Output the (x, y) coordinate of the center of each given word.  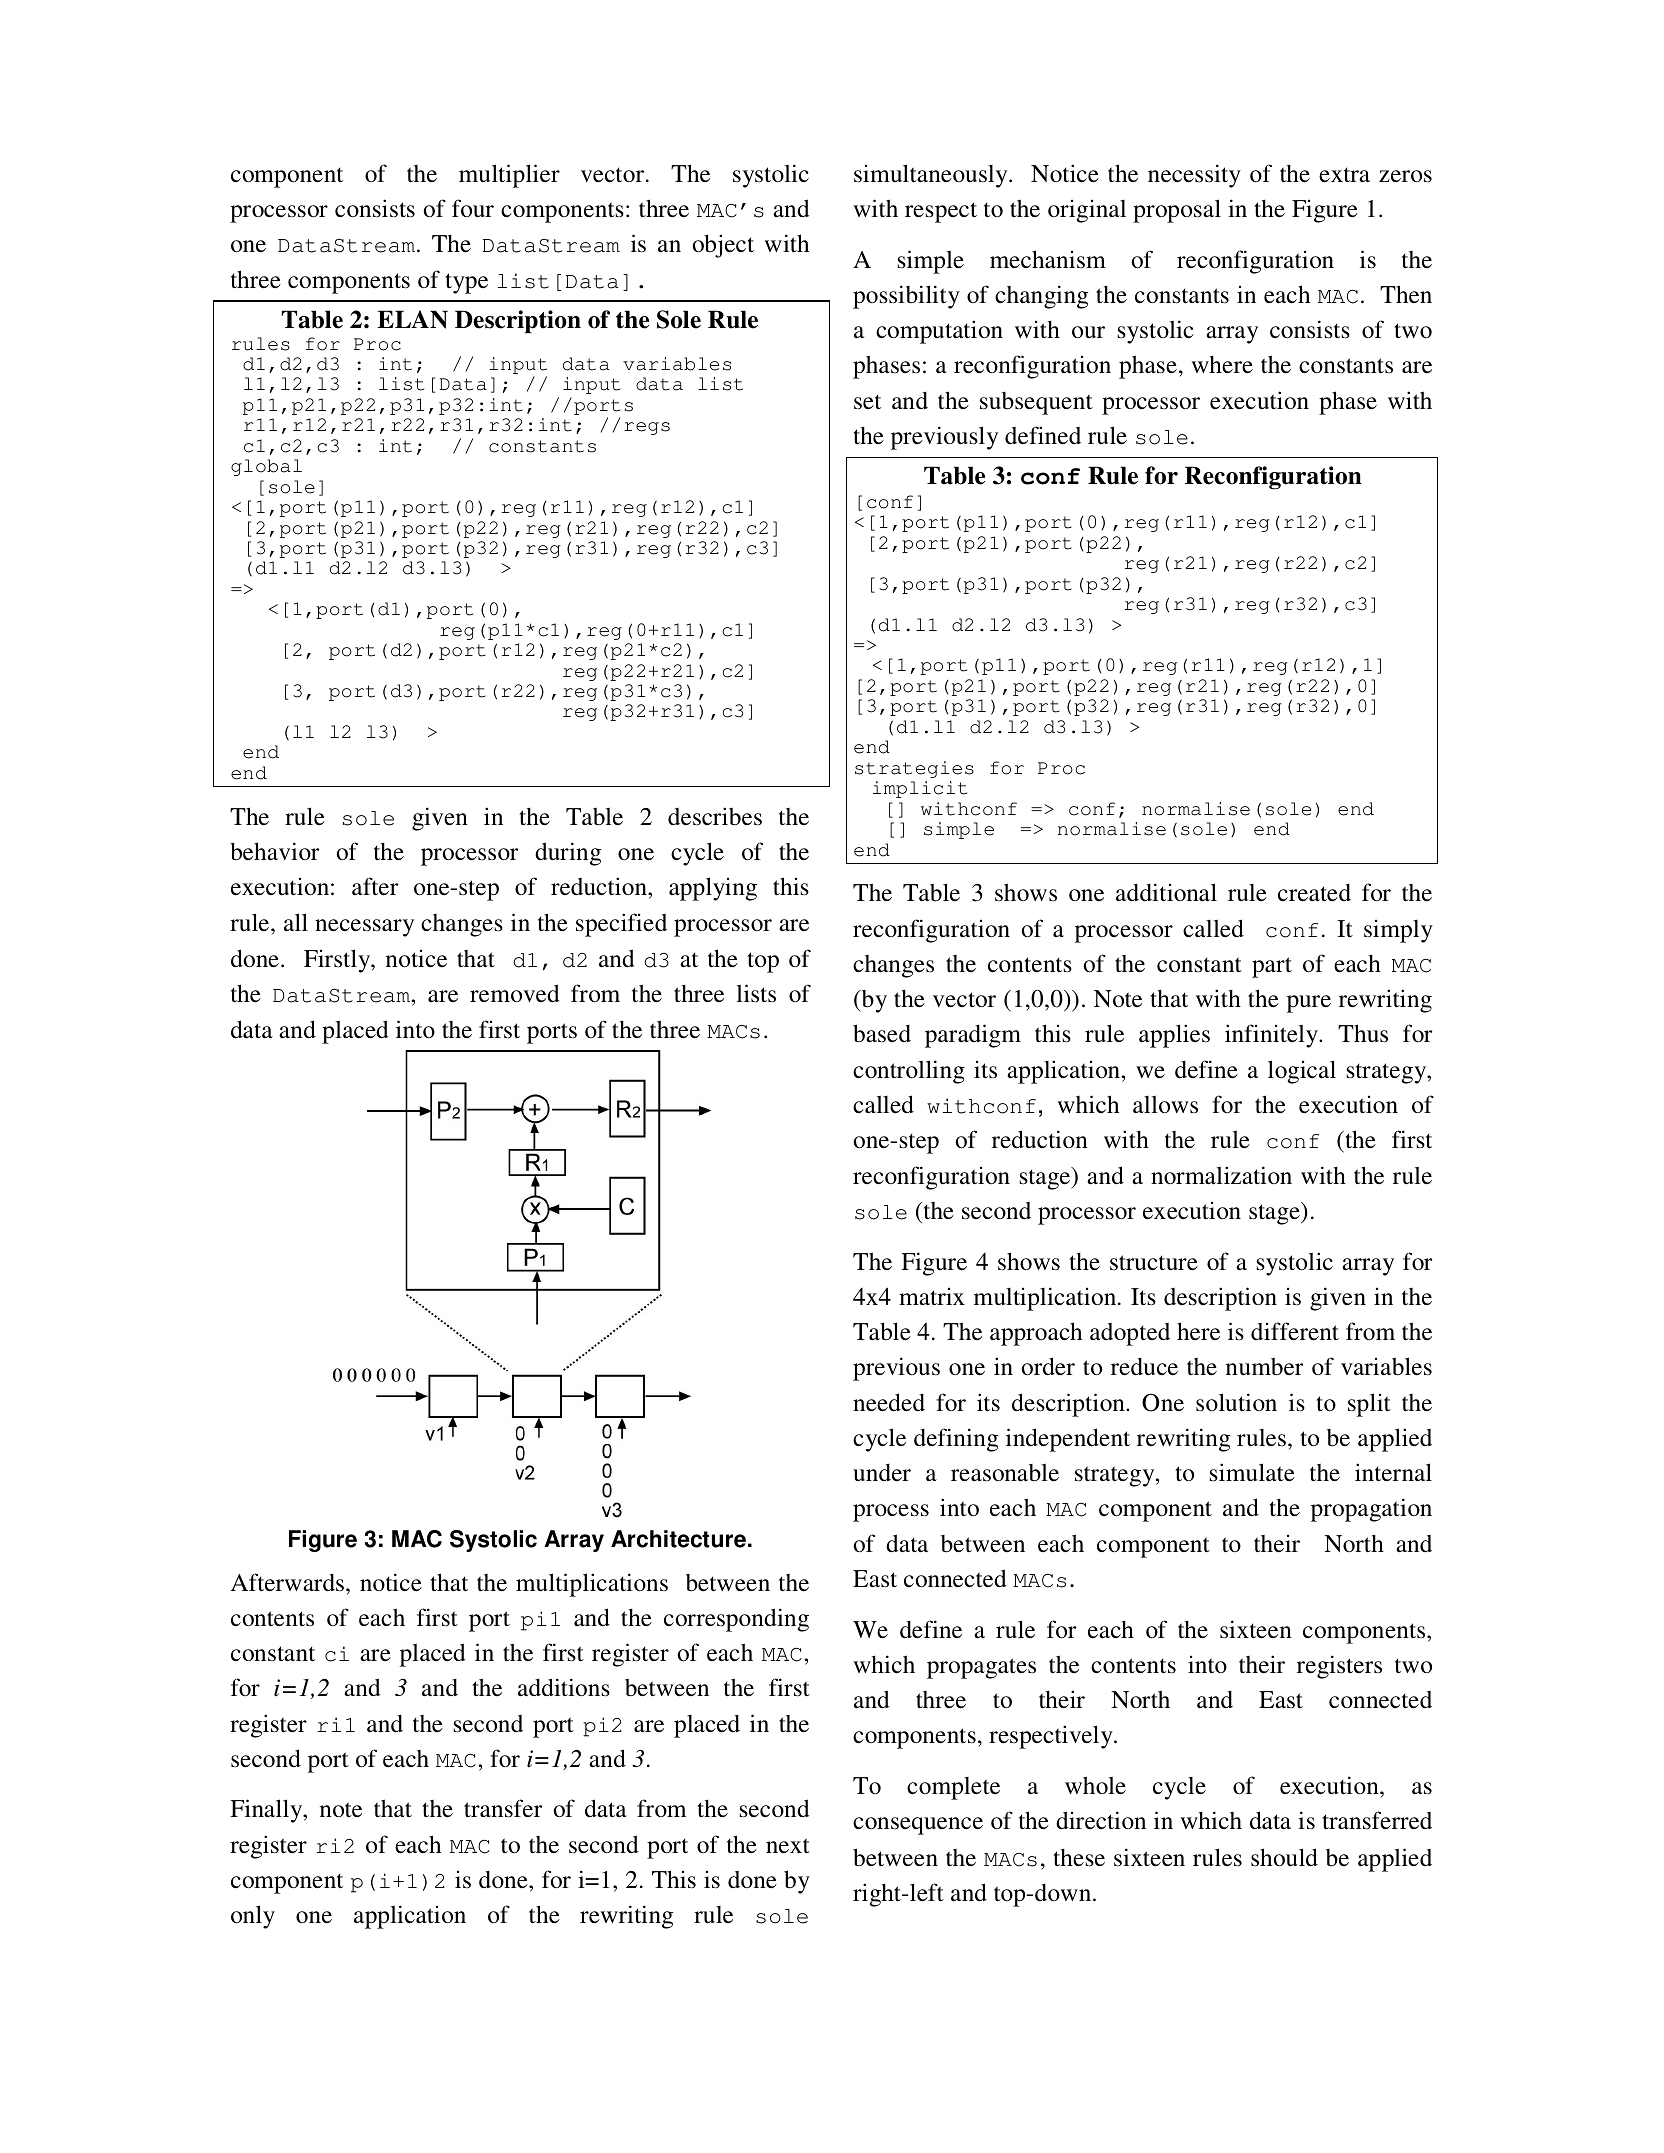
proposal (1177, 211)
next (788, 1846)
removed (515, 993)
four (473, 208)
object (723, 246)
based (882, 1033)
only (253, 1917)
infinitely (1272, 1036)
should (1284, 1857)
